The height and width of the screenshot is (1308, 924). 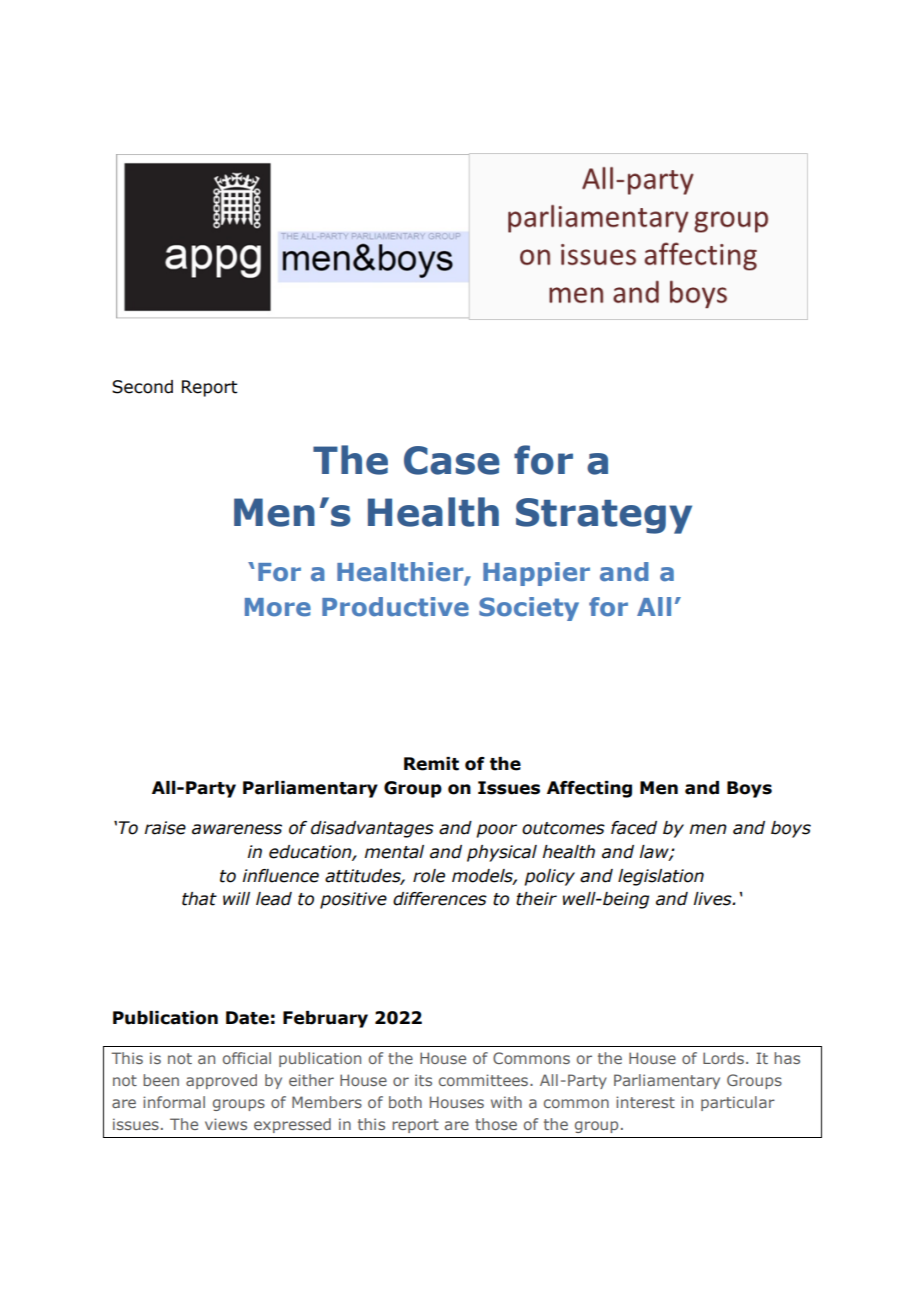 I want to click on will, so click(x=236, y=898).
